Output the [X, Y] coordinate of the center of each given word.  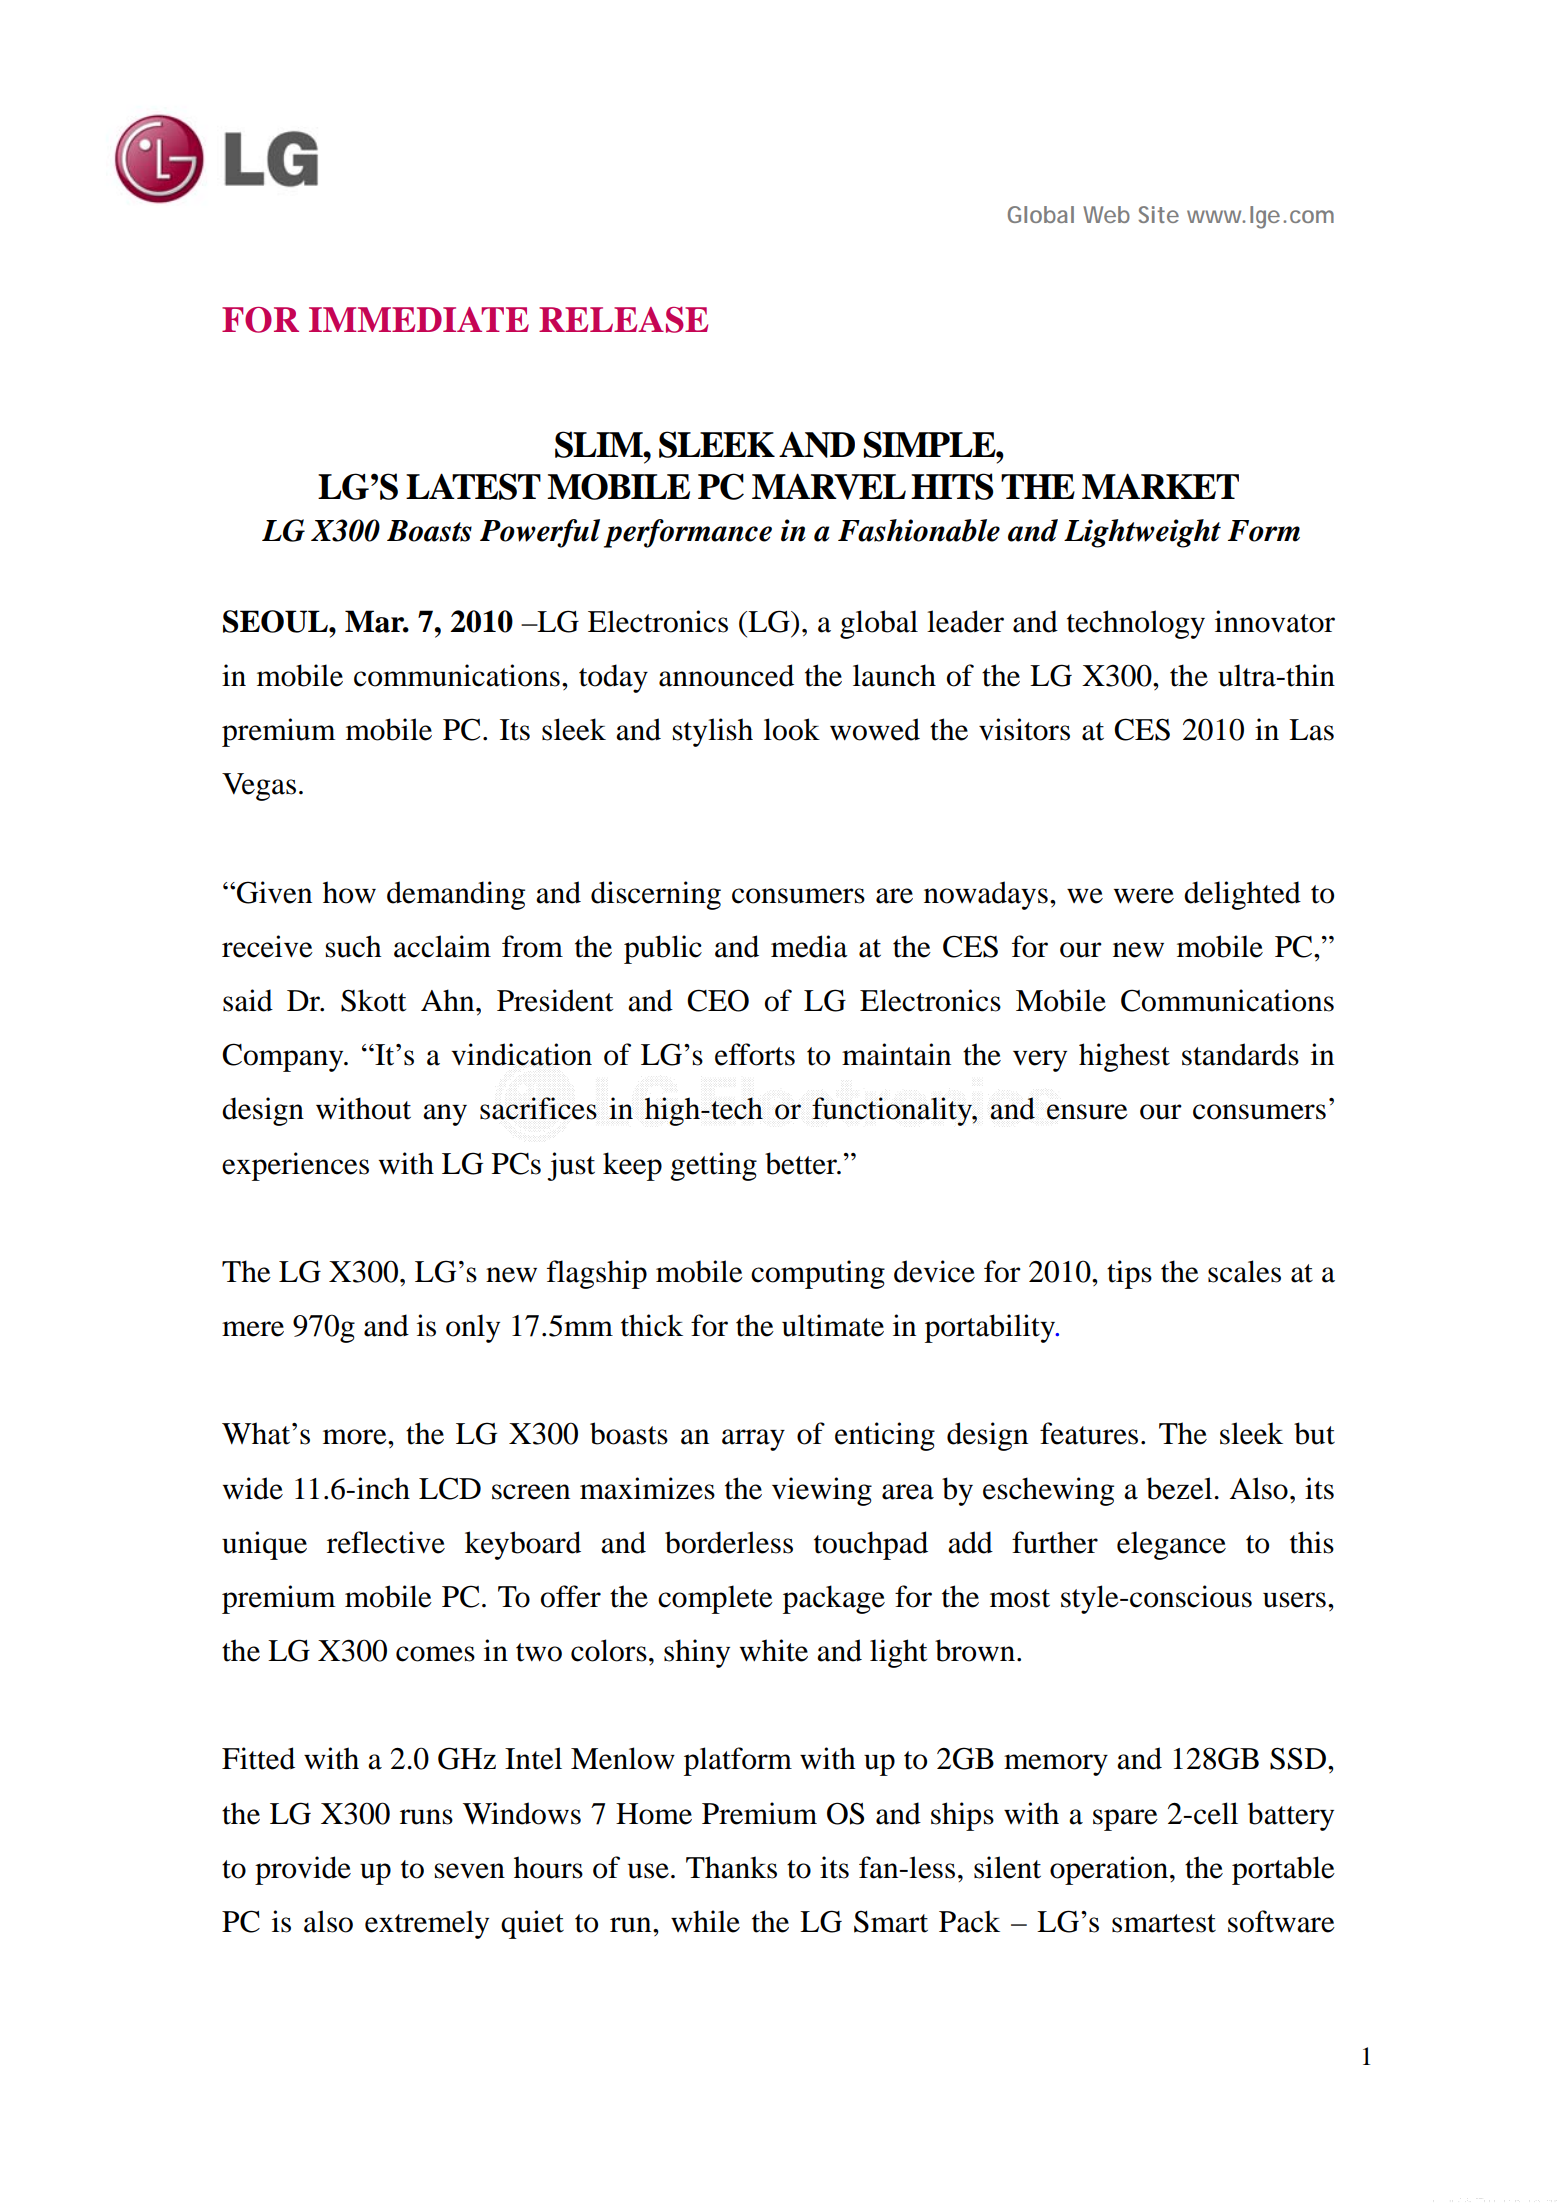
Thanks [731, 1867]
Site [1158, 214]
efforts [755, 1054]
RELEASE [623, 319]
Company [284, 1057]
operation [1109, 1870]
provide [303, 1870]
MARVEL [829, 486]
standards [1240, 1054]
